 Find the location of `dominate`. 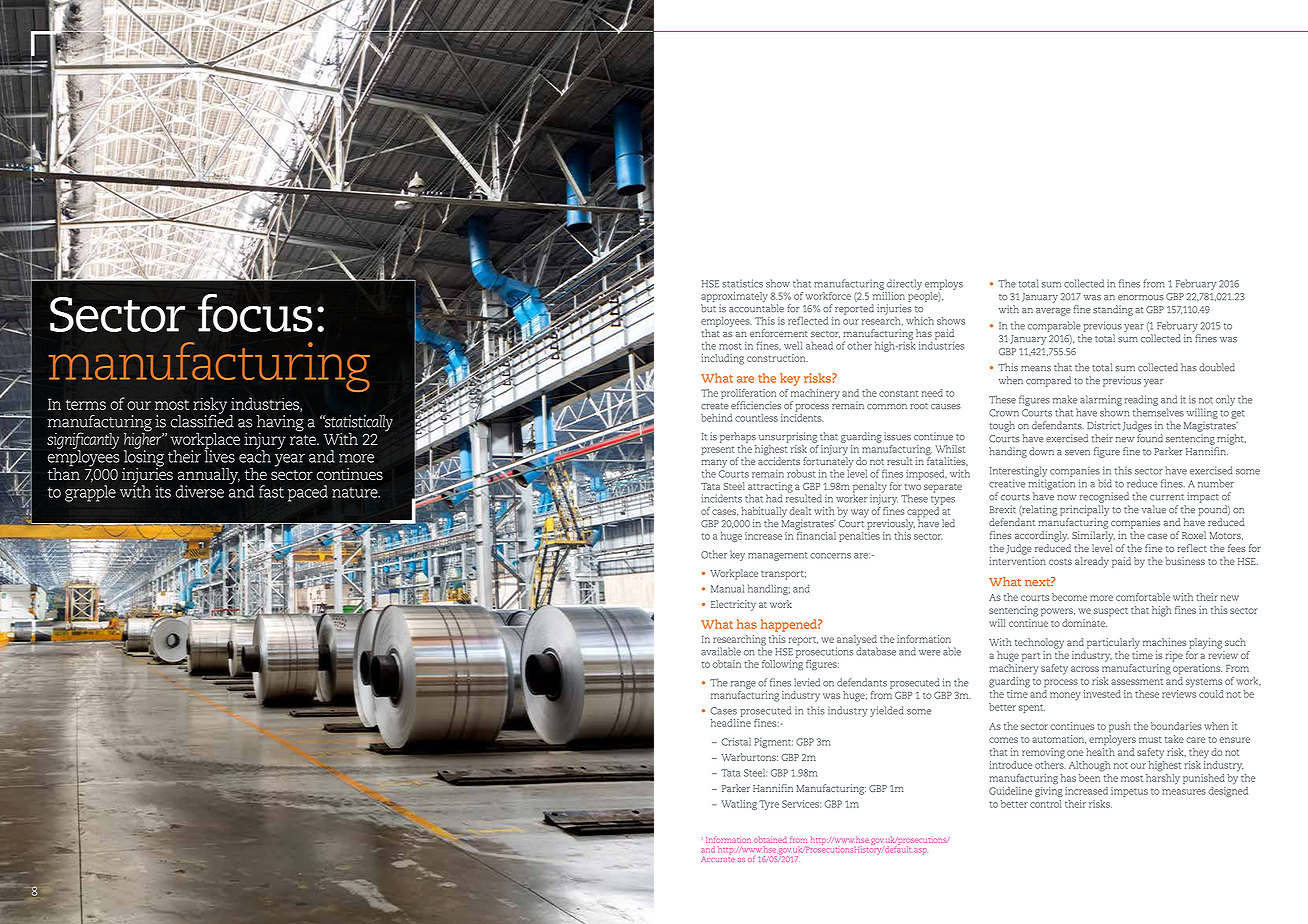

dominate is located at coordinates (1084, 623).
